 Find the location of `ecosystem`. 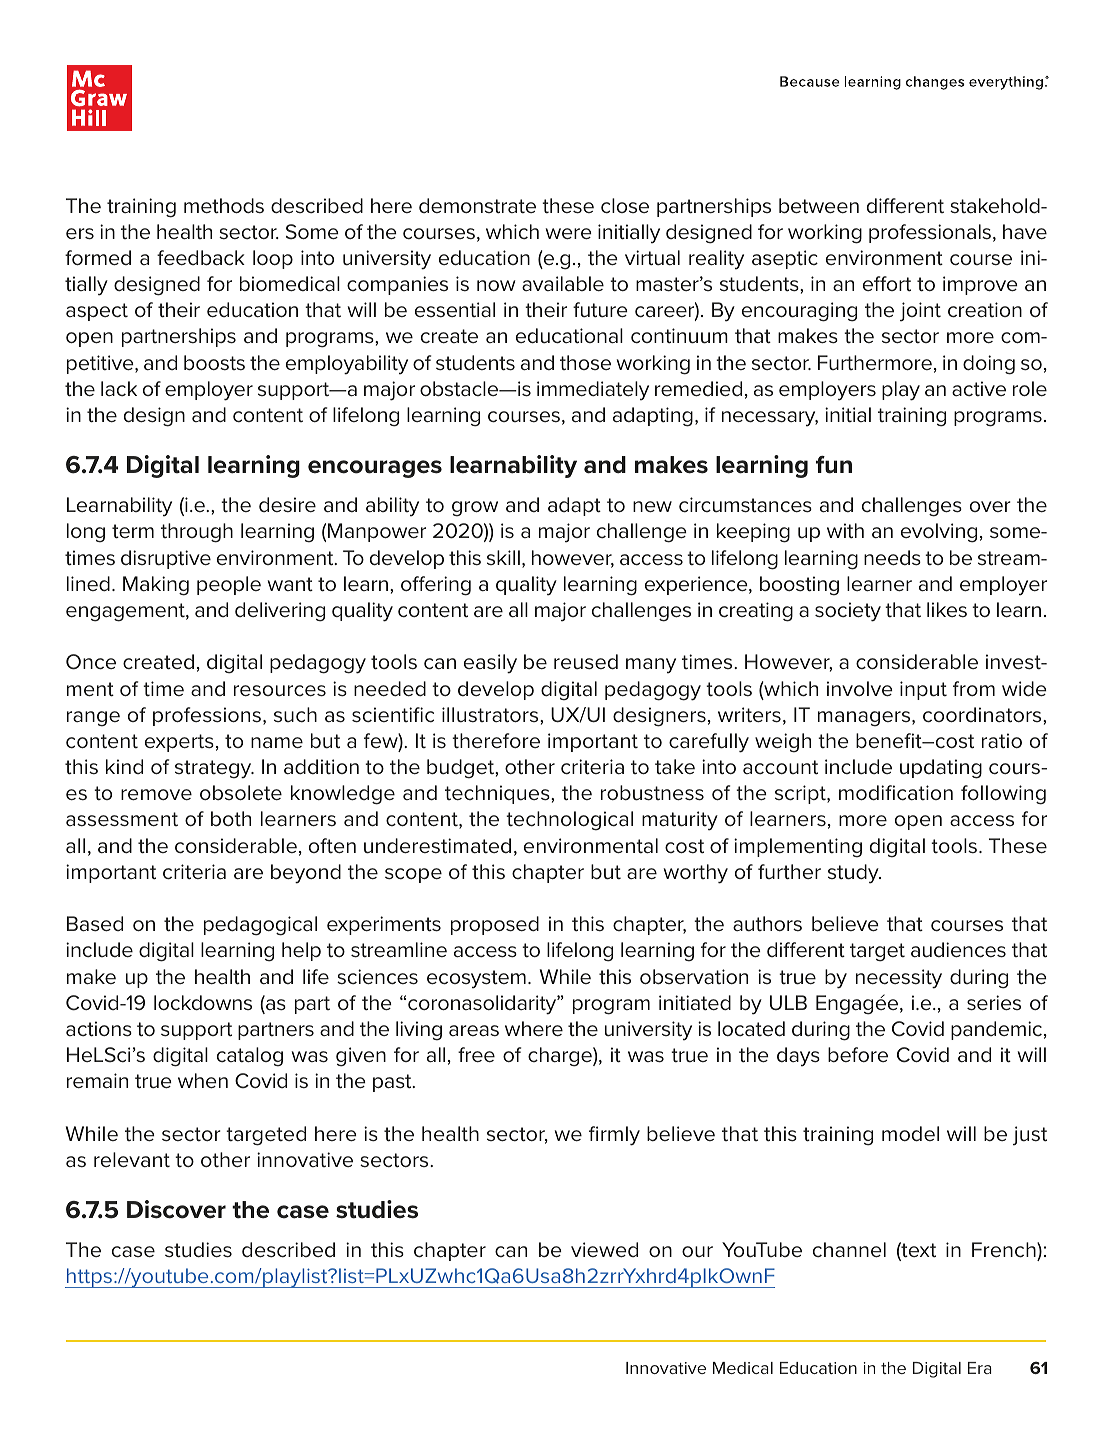

ecosystem is located at coordinates (476, 979).
